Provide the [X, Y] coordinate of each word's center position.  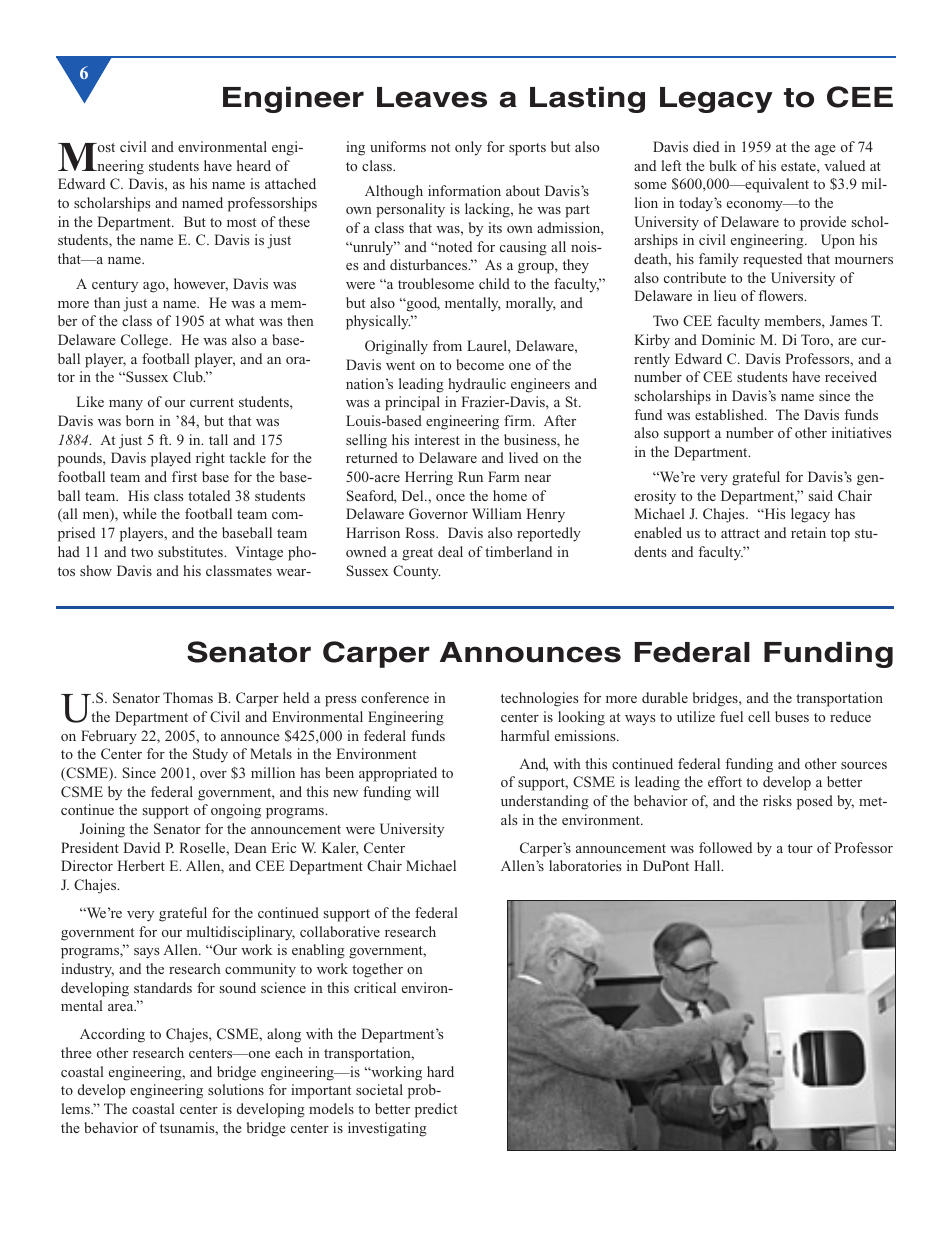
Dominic [728, 339]
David [141, 847]
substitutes [191, 551]
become [480, 364]
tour [800, 848]
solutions [236, 1089]
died [706, 146]
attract [740, 533]
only [468, 148]
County [416, 572]
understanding [545, 802]
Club [189, 376]
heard [254, 165]
